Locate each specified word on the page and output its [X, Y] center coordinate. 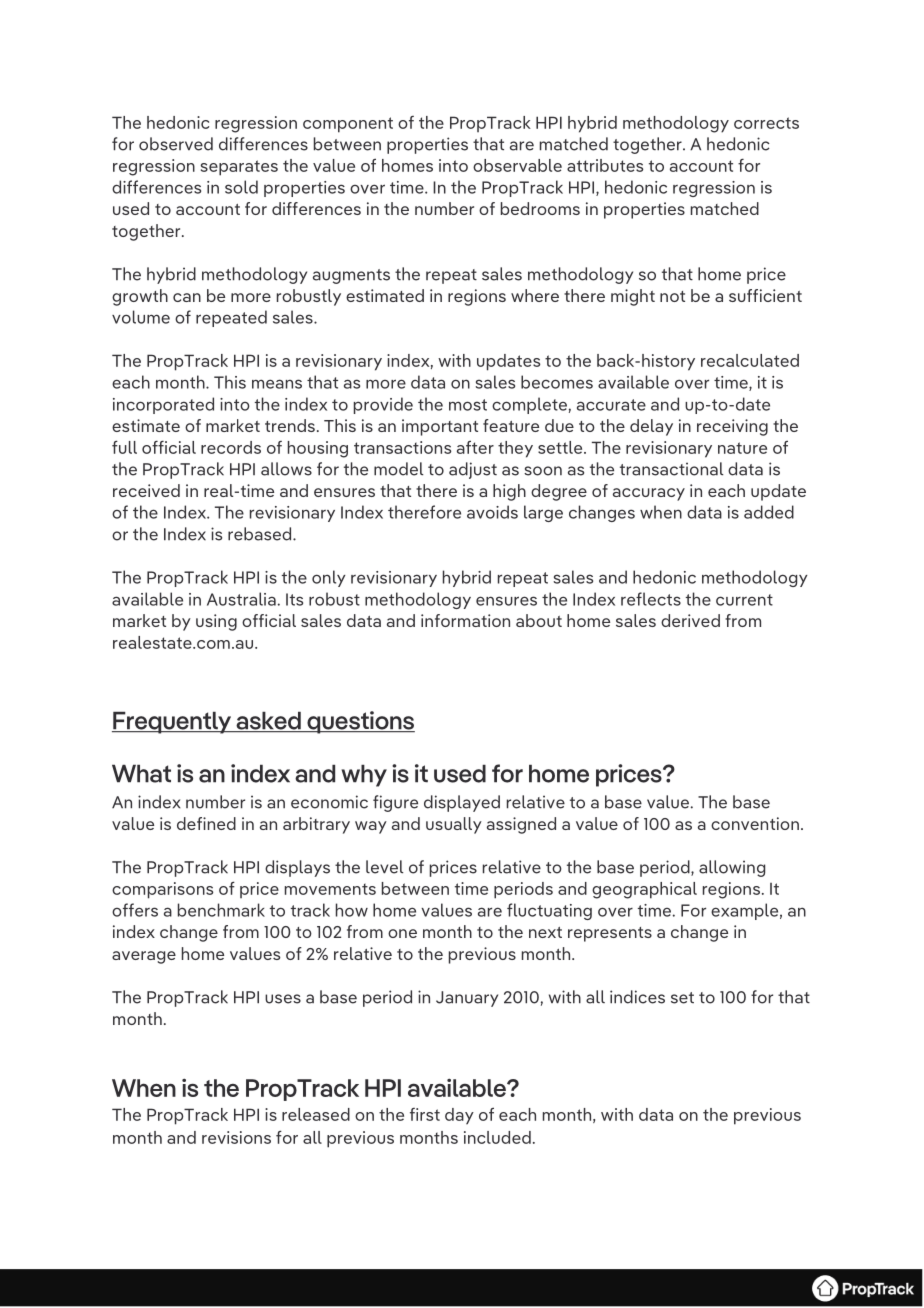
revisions [236, 1137]
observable [517, 165]
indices [637, 997]
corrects [766, 123]
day [459, 1116]
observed [176, 144]
